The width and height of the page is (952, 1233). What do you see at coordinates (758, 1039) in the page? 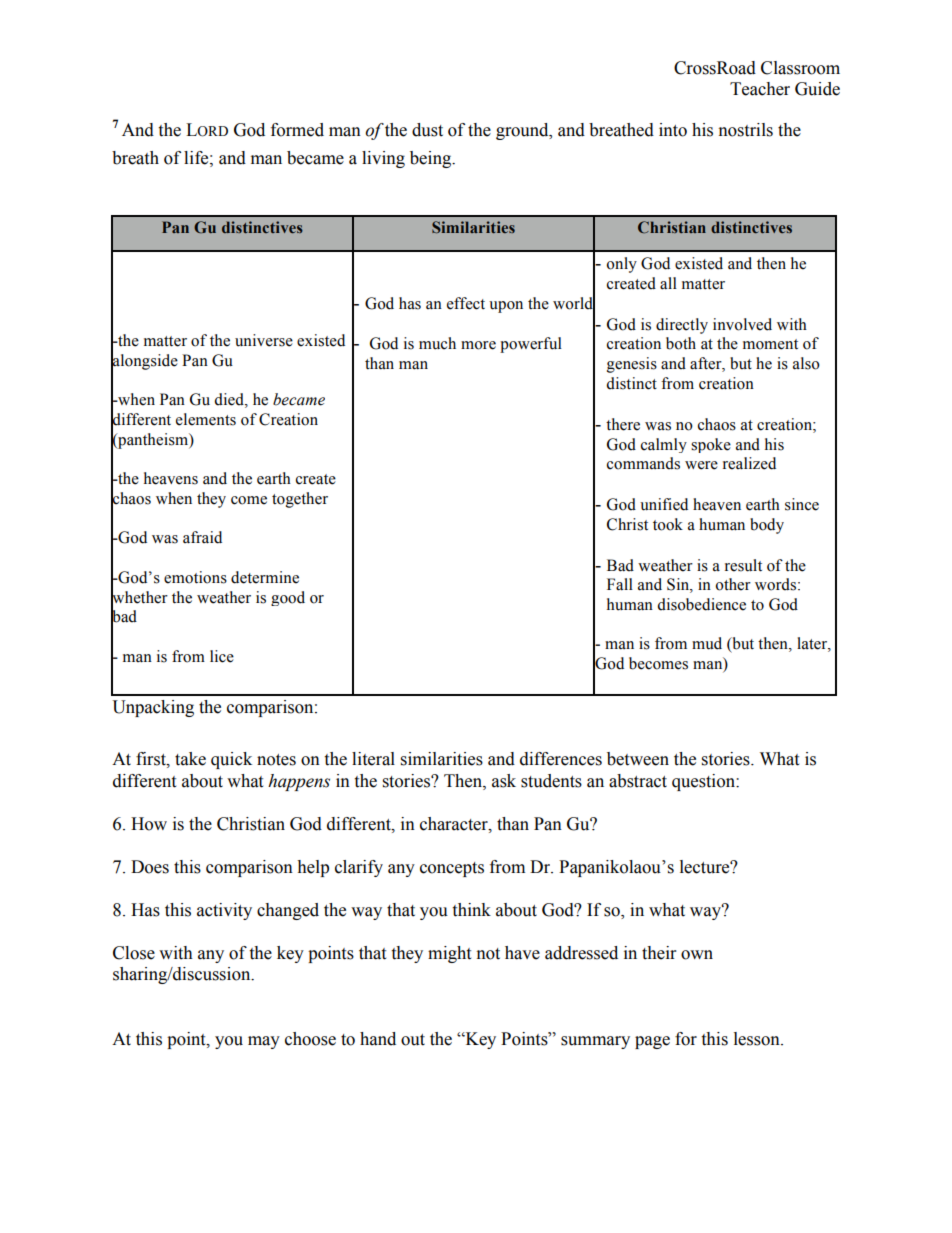
I see `lesson` at bounding box center [758, 1039].
